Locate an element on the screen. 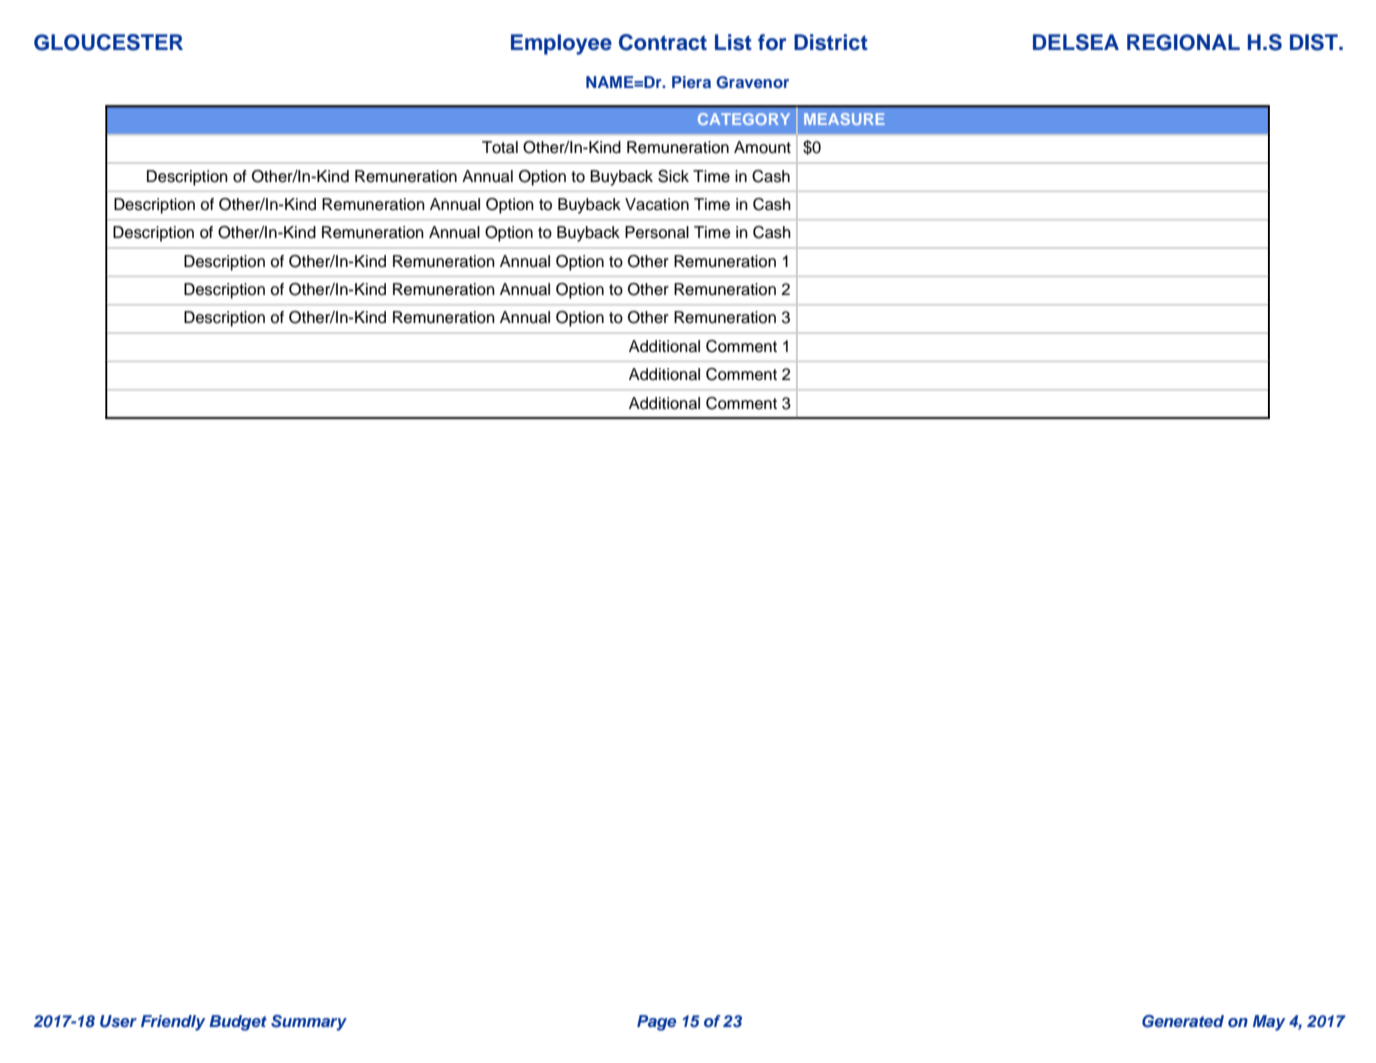 The image size is (1376, 1063). Amount is located at coordinates (762, 147).
